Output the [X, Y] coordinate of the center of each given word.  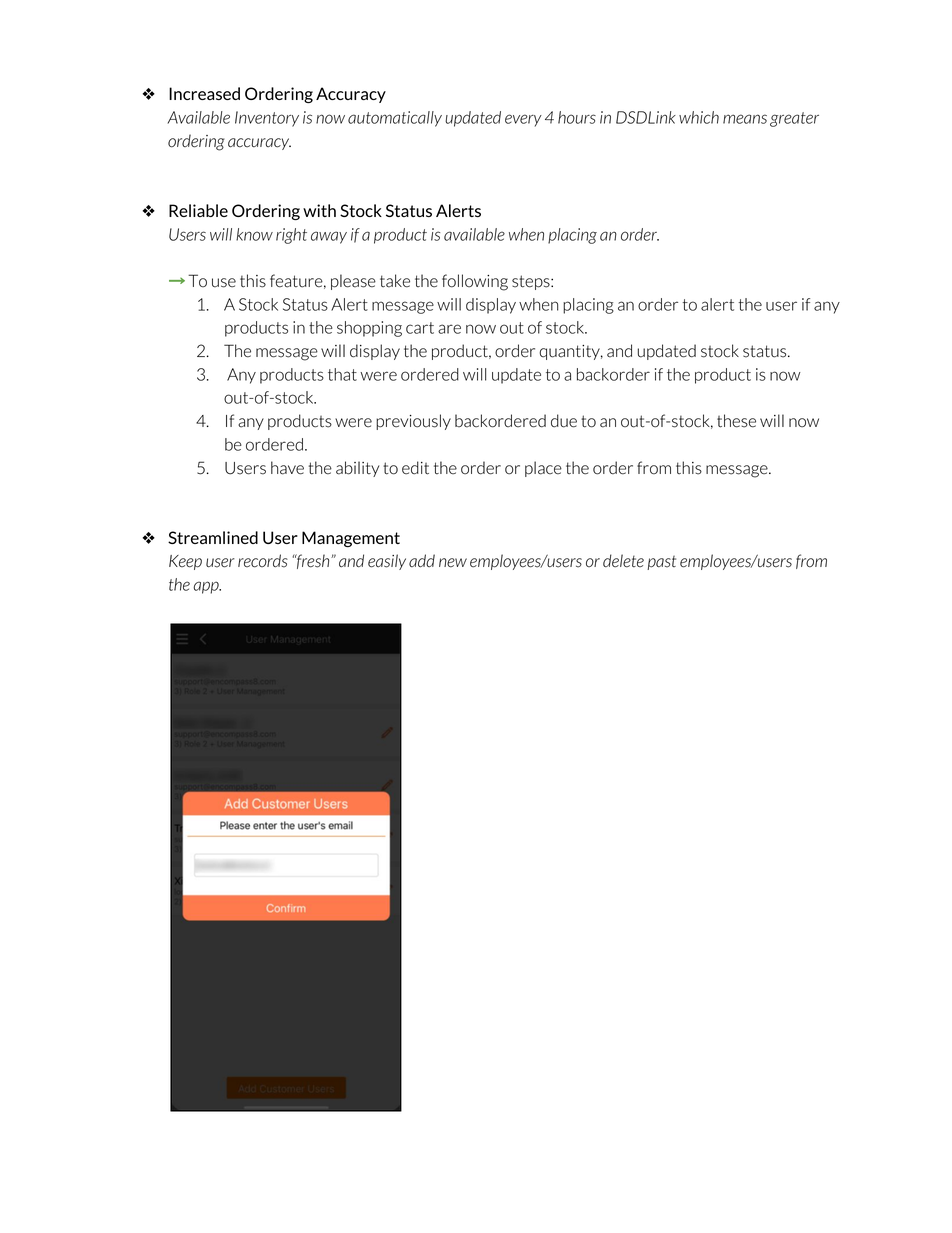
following [475, 282]
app [207, 587]
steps [532, 282]
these [736, 421]
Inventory [267, 119]
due [564, 421]
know [254, 234]
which [699, 117]
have [287, 468]
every [523, 120]
